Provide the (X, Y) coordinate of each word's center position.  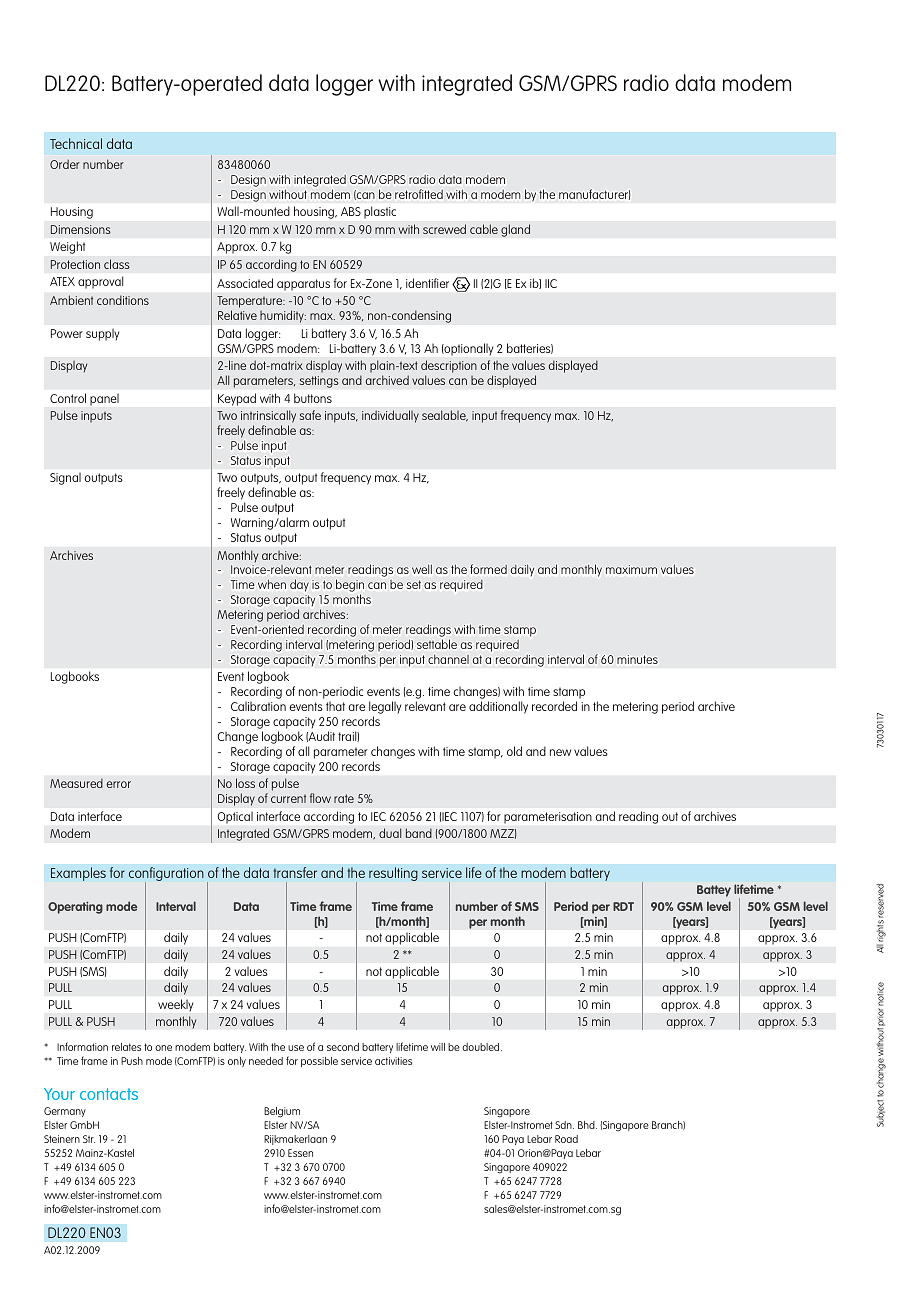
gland (515, 230)
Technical (76, 143)
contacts (109, 1094)
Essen (300, 1153)
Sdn (564, 1125)
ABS (351, 211)
